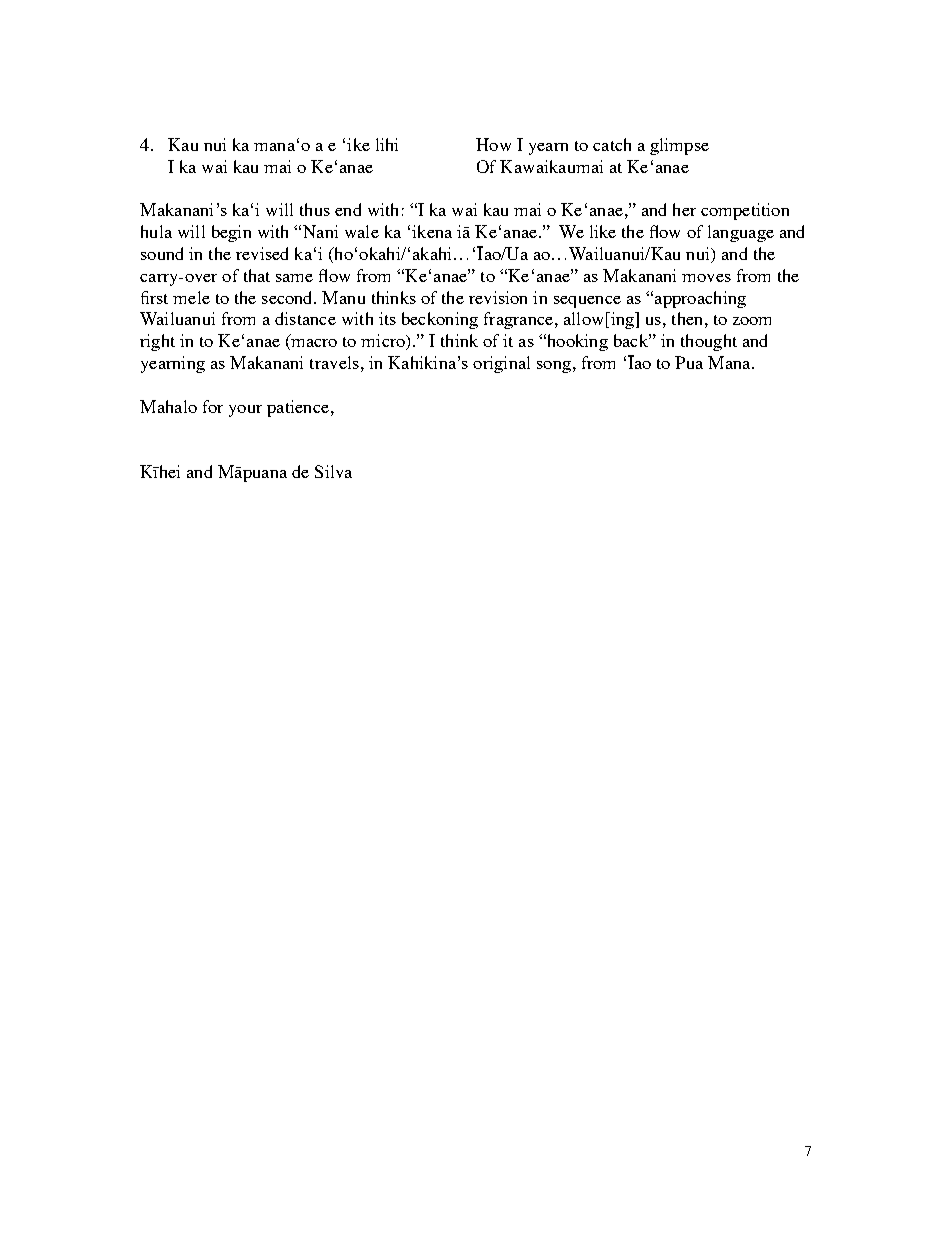 The image size is (952, 1233). Describe the element at coordinates (315, 209) in the image. I see `thus` at that location.
